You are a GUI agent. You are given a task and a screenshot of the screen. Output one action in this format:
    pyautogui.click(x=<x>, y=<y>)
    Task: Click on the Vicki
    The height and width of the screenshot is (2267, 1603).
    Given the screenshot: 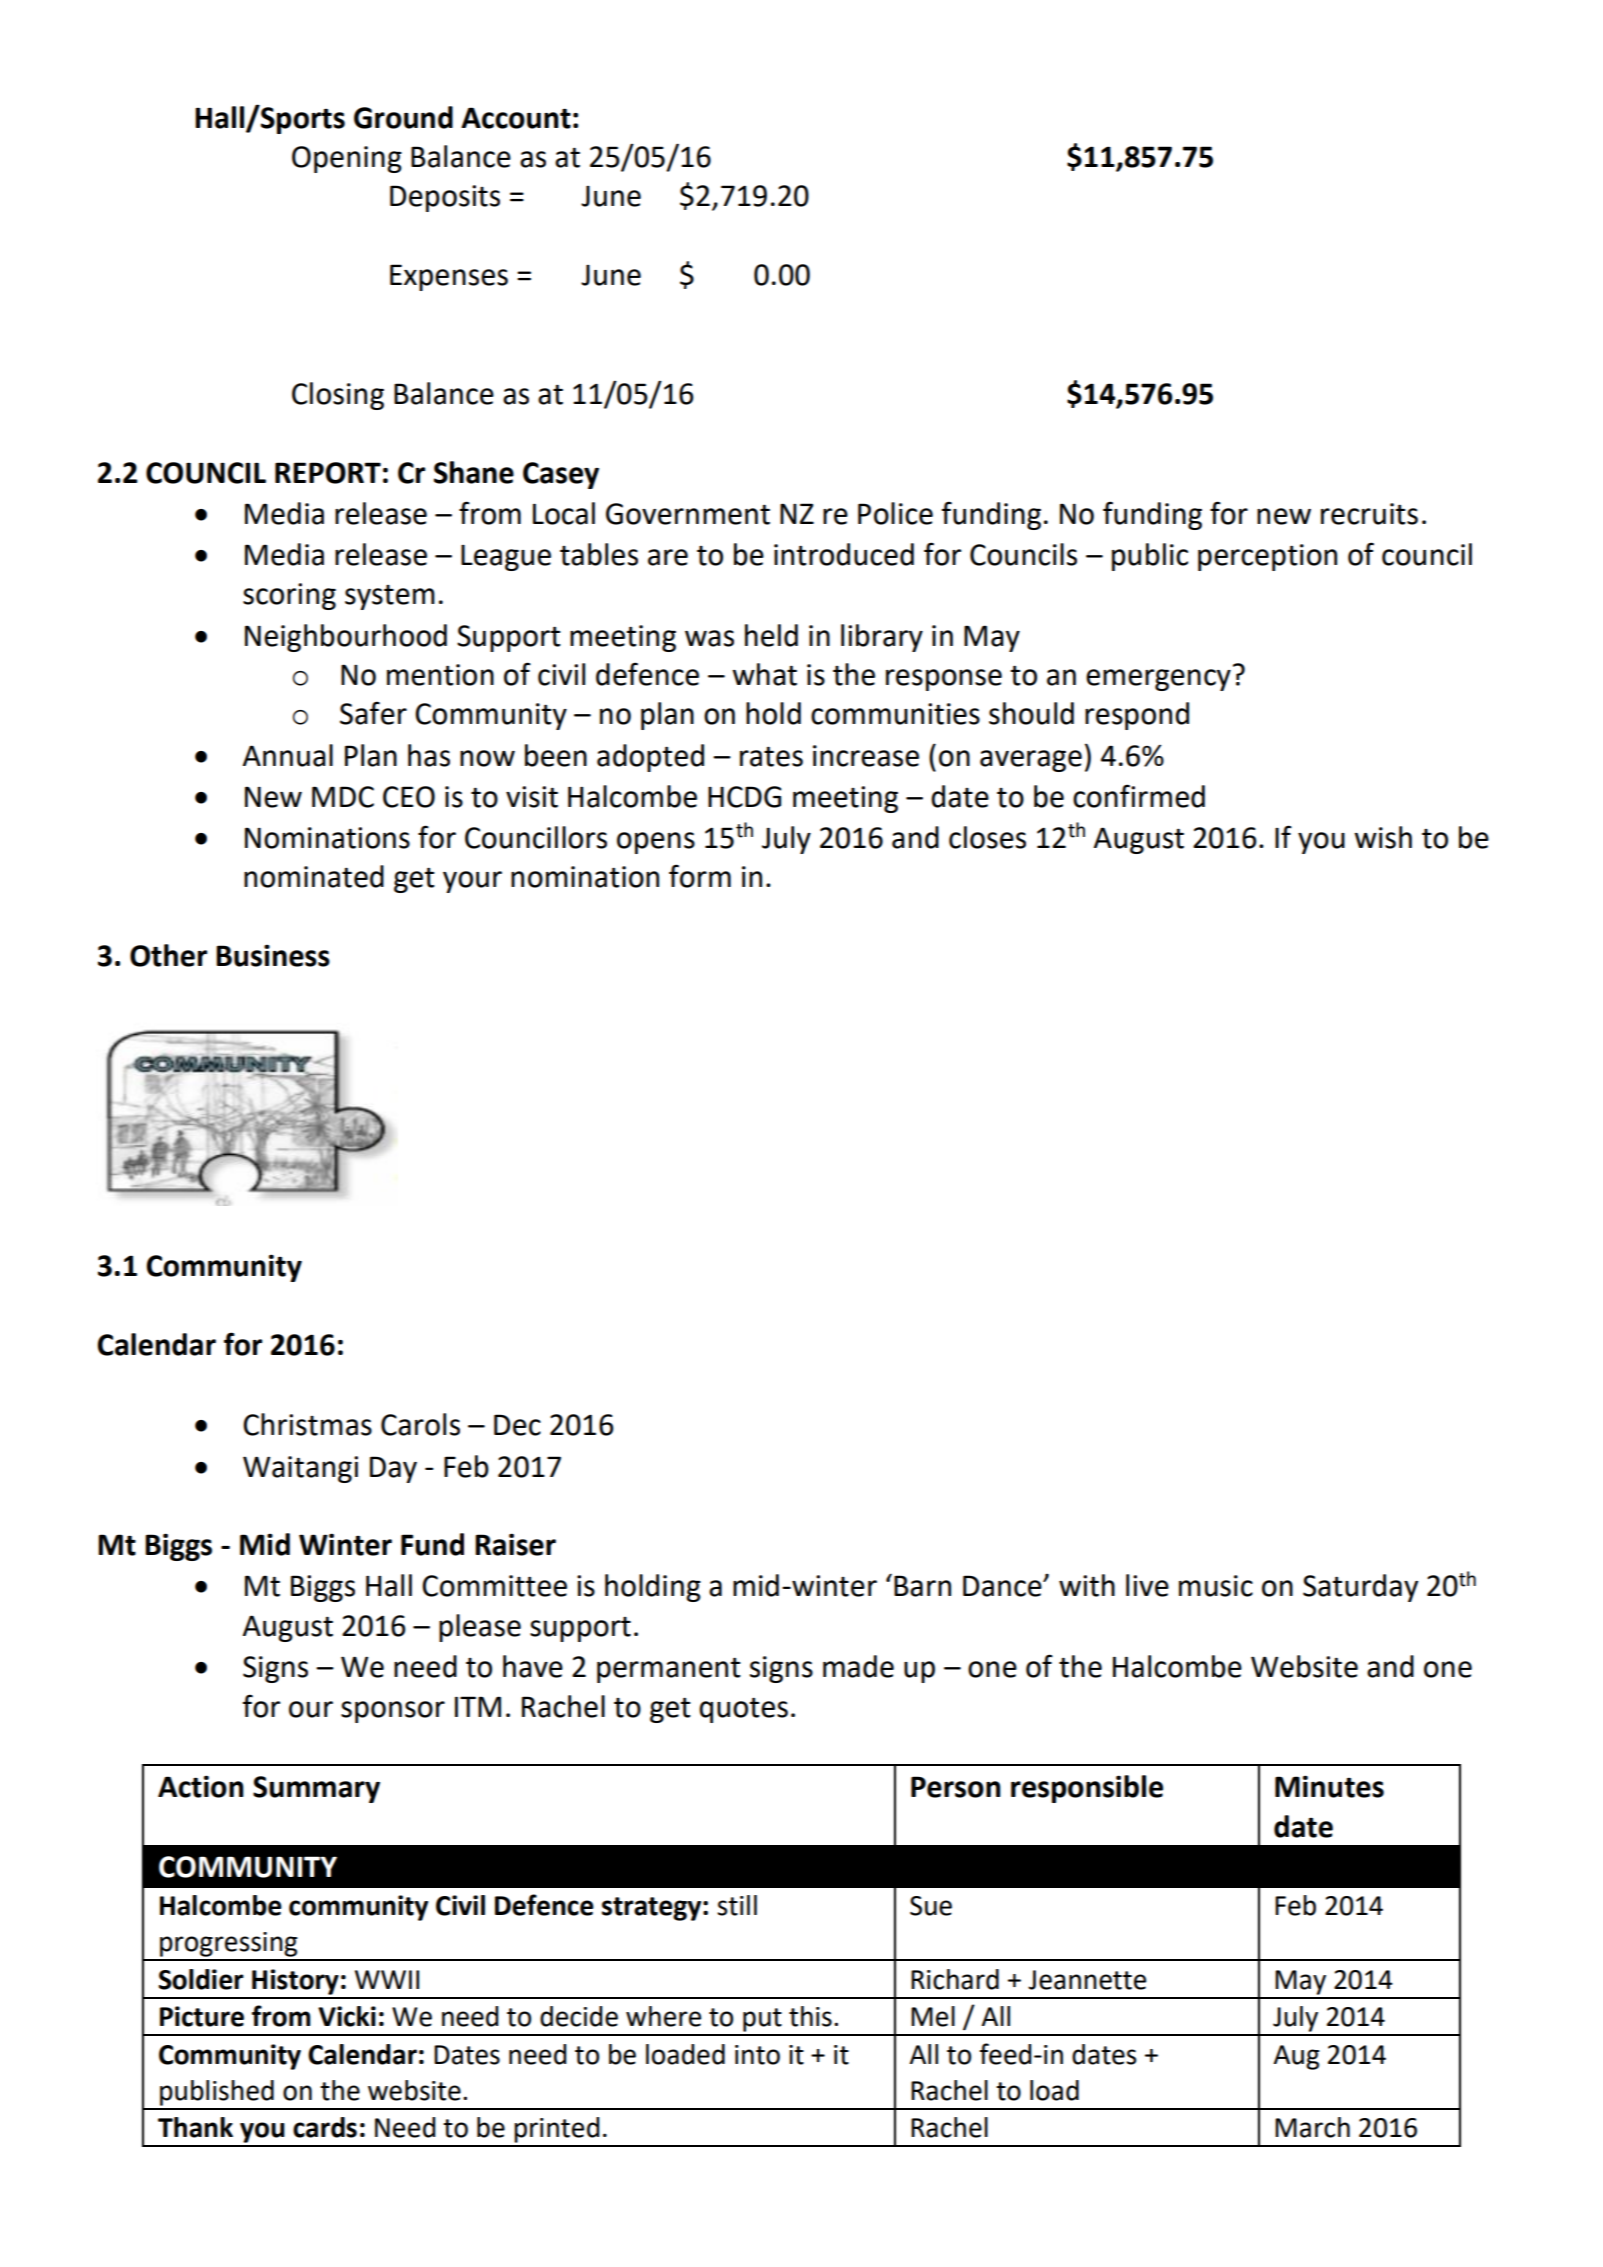 What is the action you would take?
    pyautogui.click(x=347, y=2016)
